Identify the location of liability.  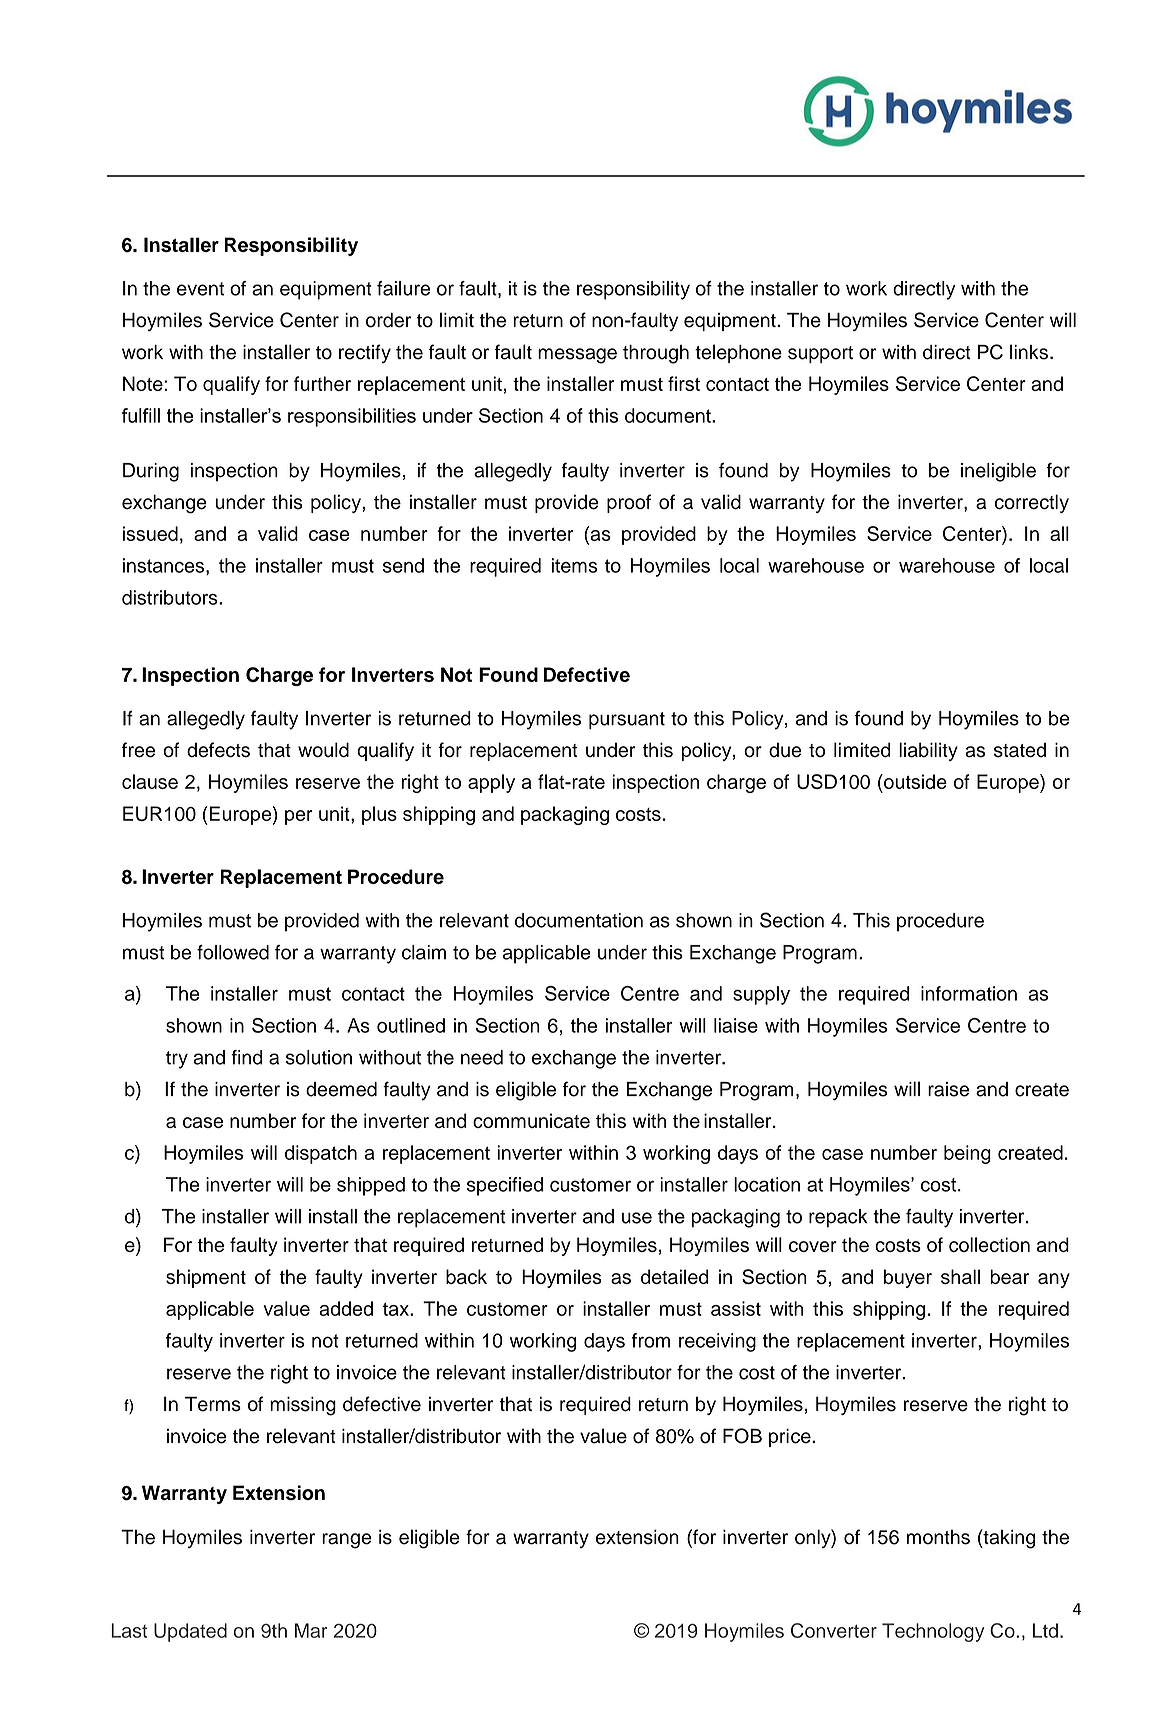
(928, 751).
